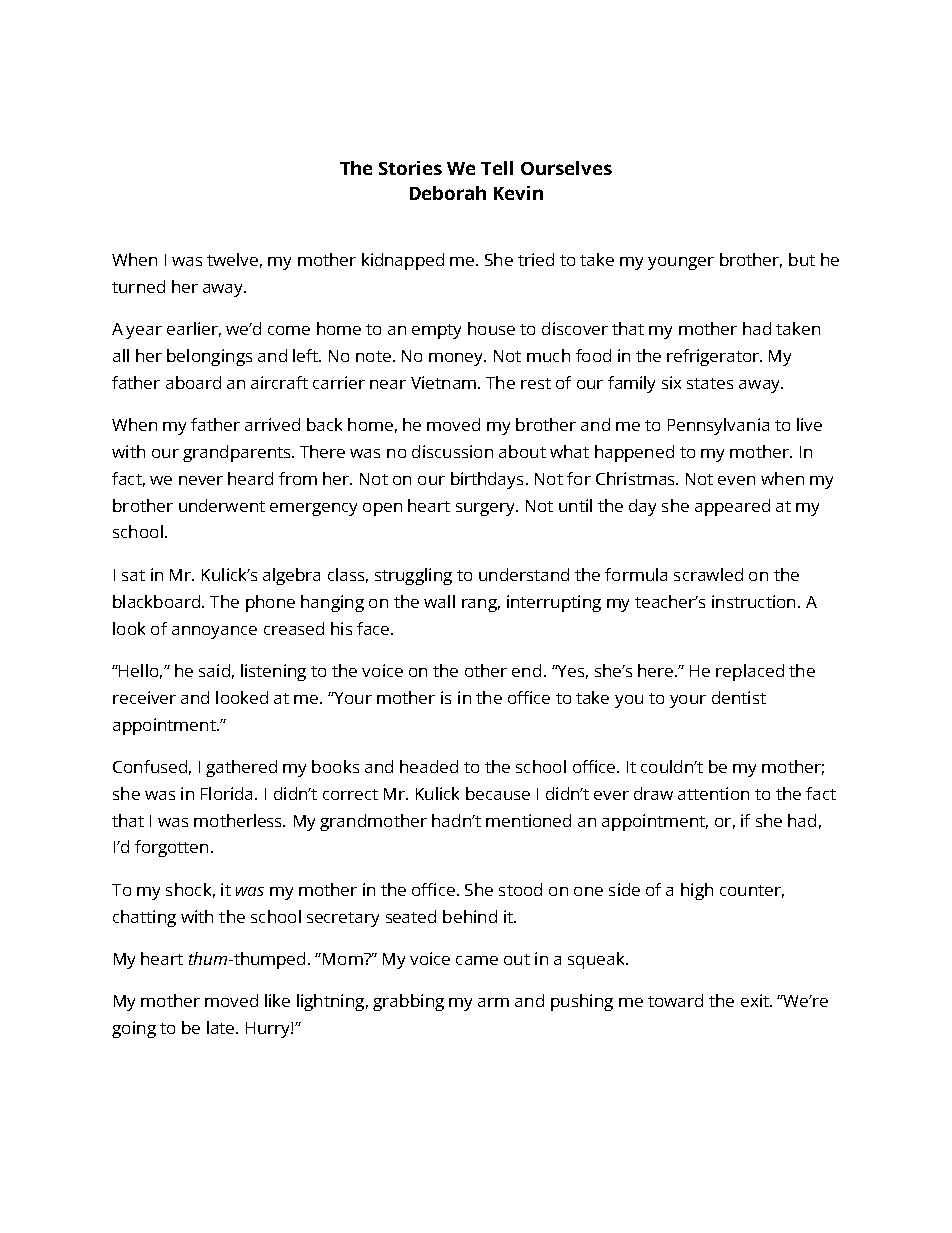 The width and height of the screenshot is (952, 1233). I want to click on grandparents, so click(238, 453).
